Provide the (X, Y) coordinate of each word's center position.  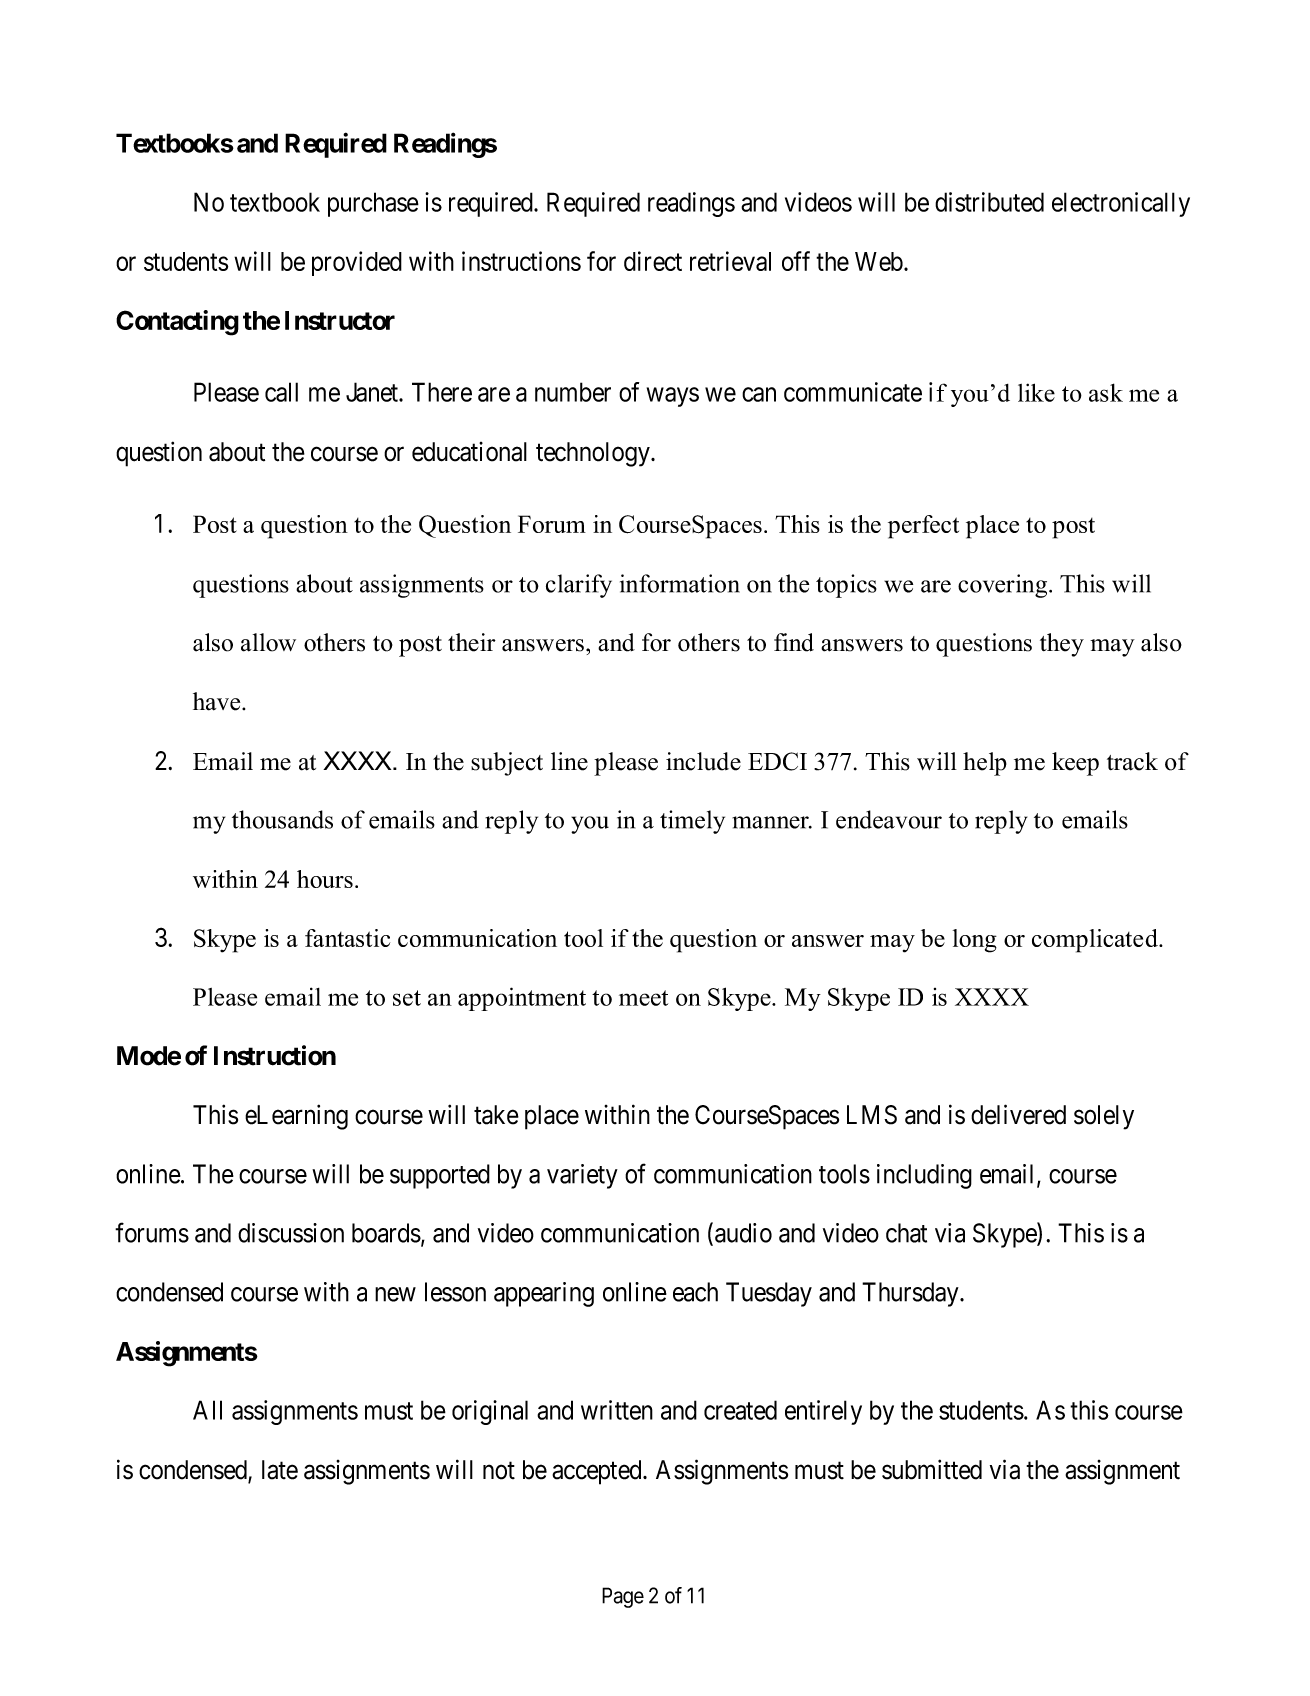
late (280, 1470)
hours (325, 879)
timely (692, 822)
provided (357, 263)
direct (653, 261)
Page (623, 1597)
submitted (932, 1469)
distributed (989, 202)
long (975, 941)
